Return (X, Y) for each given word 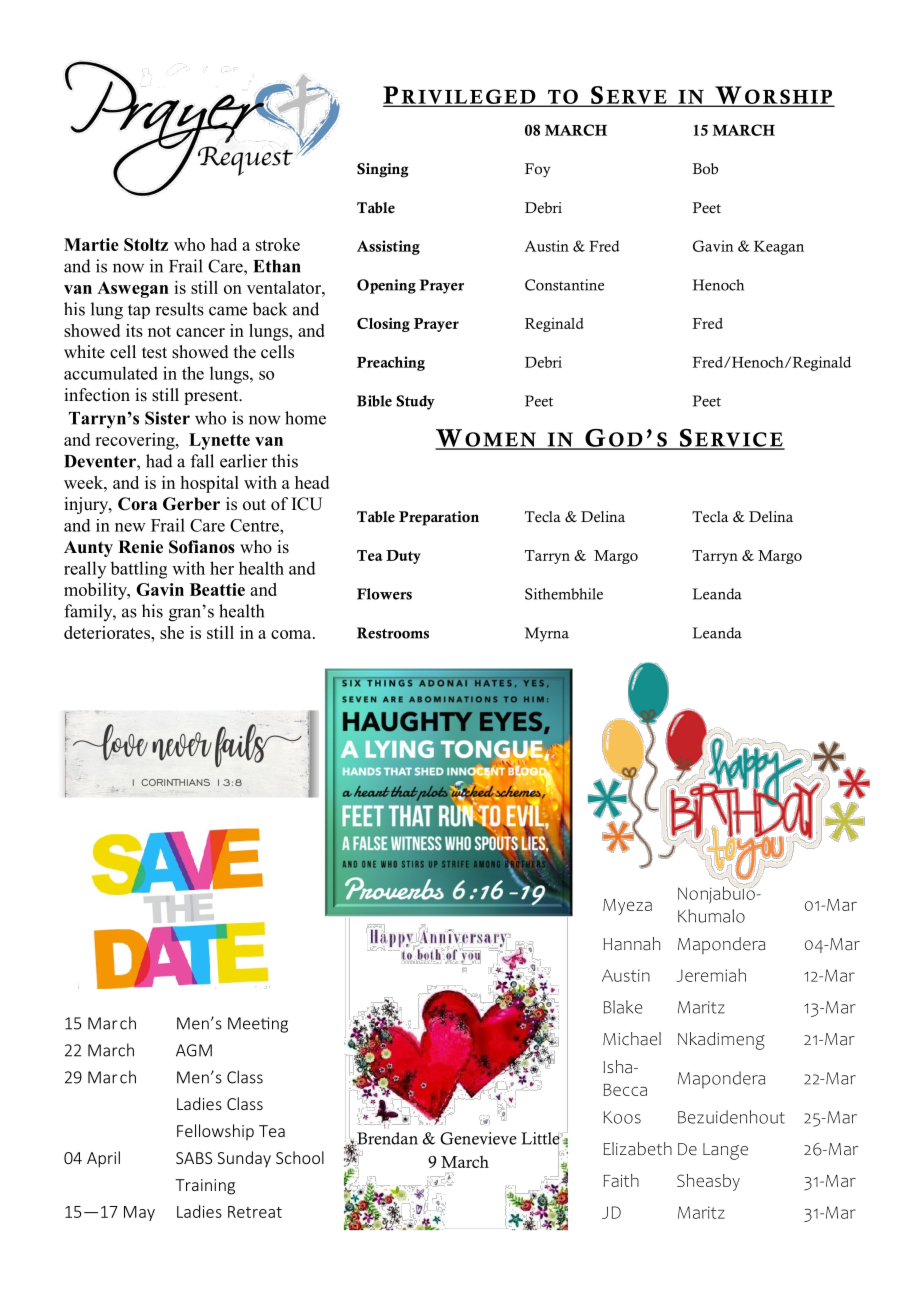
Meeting (258, 1025)
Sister (167, 418)
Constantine (564, 285)
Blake (622, 1007)
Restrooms (393, 633)
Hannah (631, 944)
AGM (194, 1050)
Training (205, 1187)
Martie (91, 244)
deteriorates (108, 632)
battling (138, 570)
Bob (705, 169)
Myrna (547, 634)
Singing (382, 170)
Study (416, 402)
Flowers (384, 594)
